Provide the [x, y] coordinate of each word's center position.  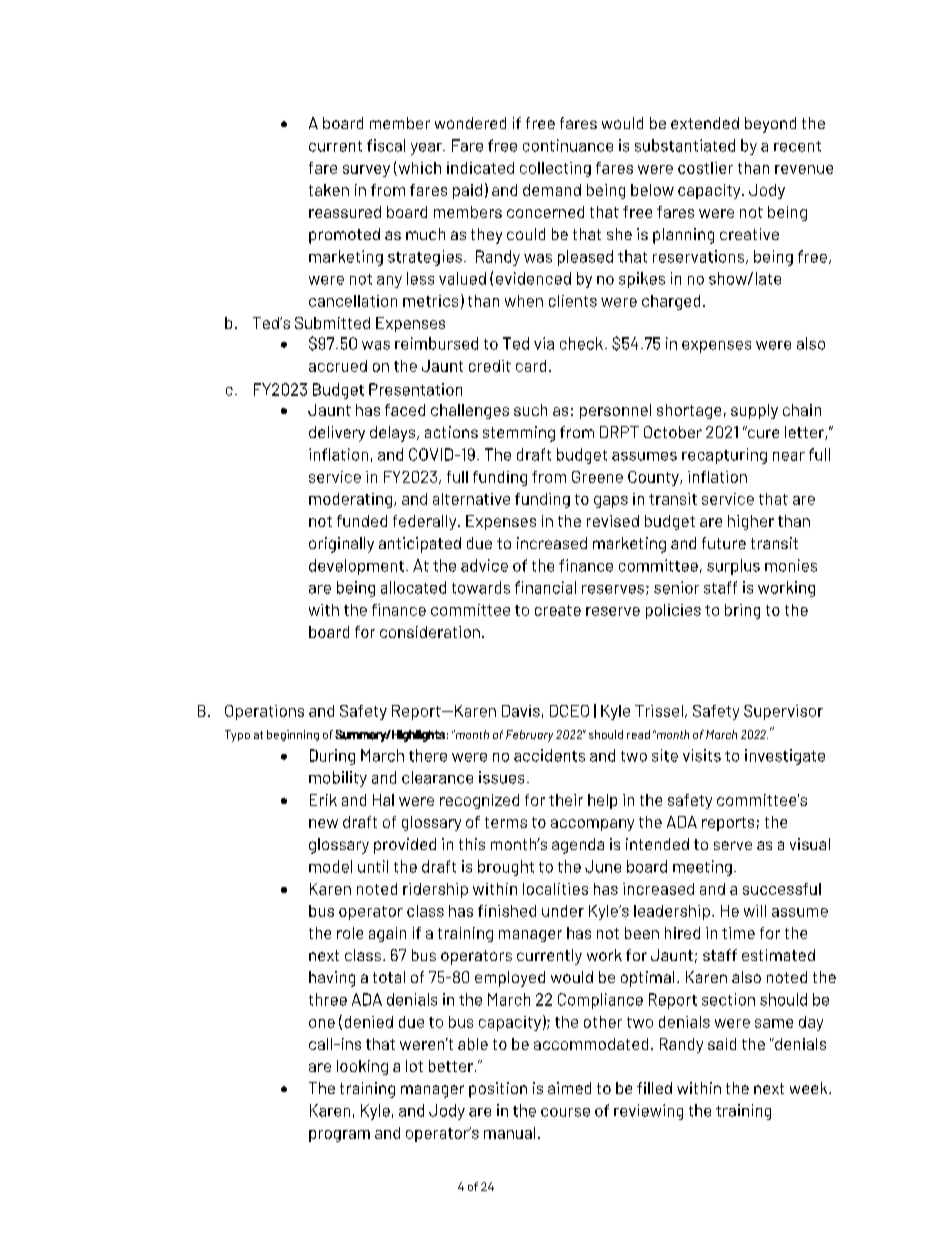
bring [742, 611]
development [356, 567]
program [339, 1136]
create [558, 610]
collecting [555, 169]
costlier [705, 168]
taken [329, 190]
